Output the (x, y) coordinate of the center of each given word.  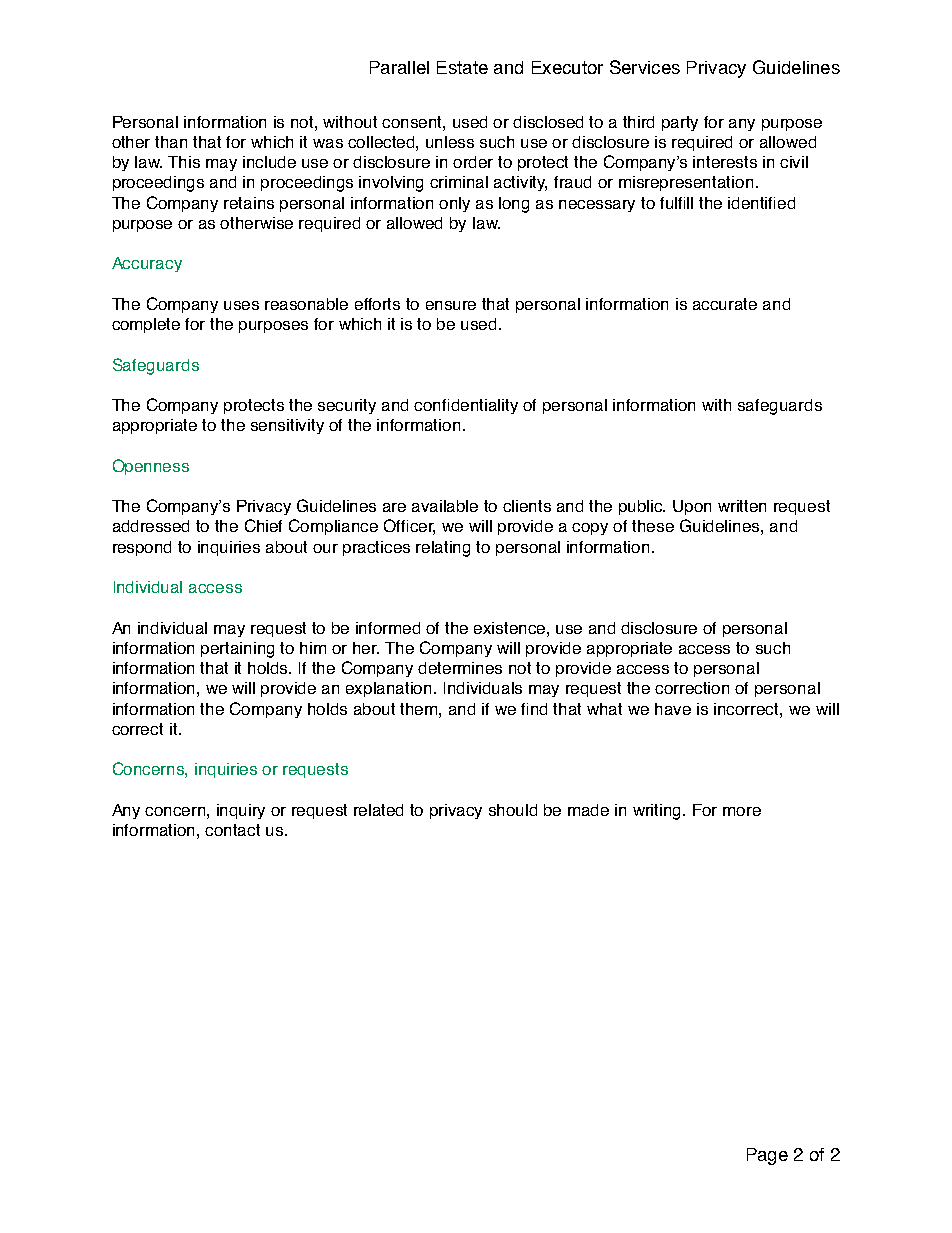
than (171, 142)
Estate (462, 67)
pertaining (237, 650)
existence (511, 628)
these (653, 526)
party (680, 123)
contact (232, 830)
